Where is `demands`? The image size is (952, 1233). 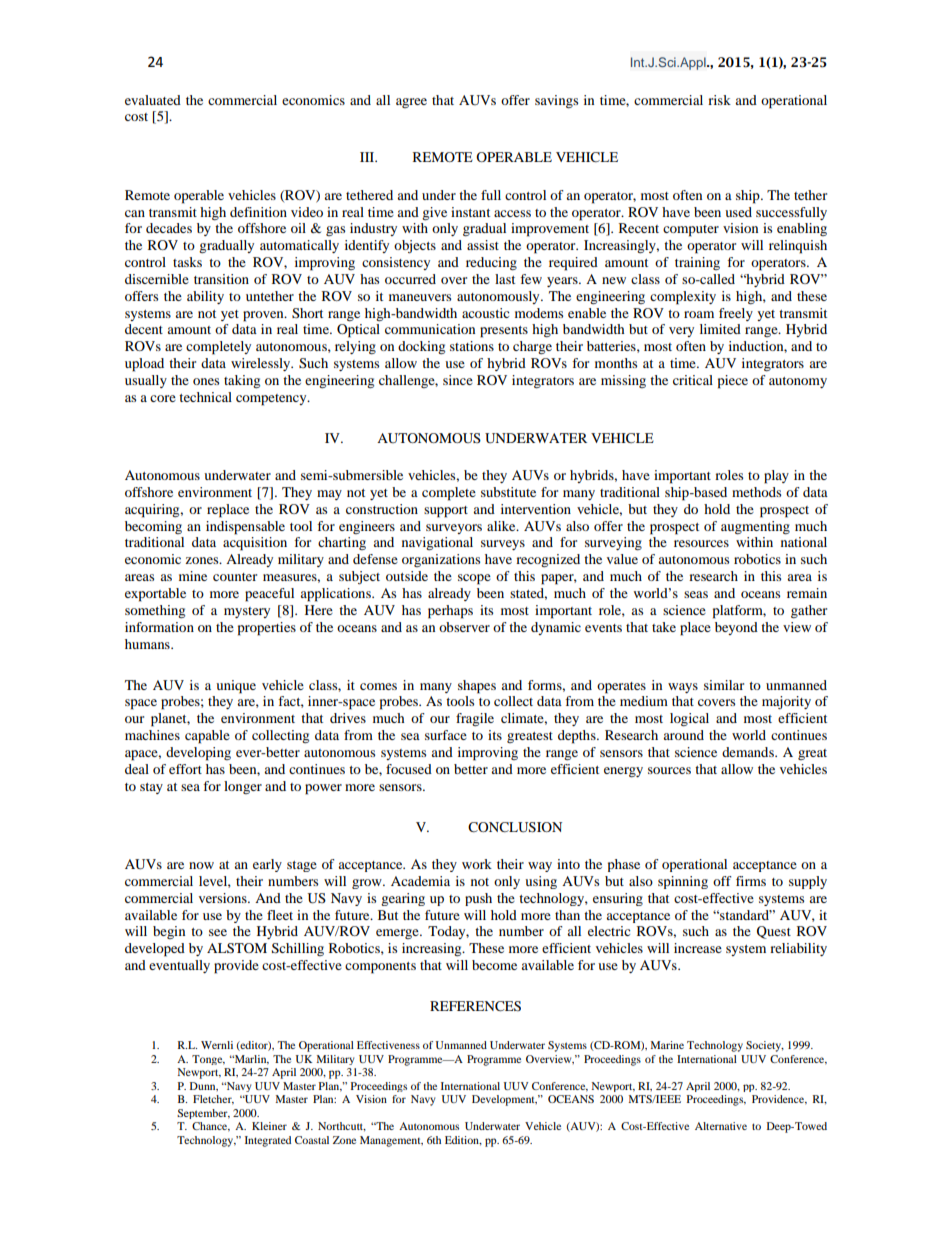
demands is located at coordinates (749, 752).
